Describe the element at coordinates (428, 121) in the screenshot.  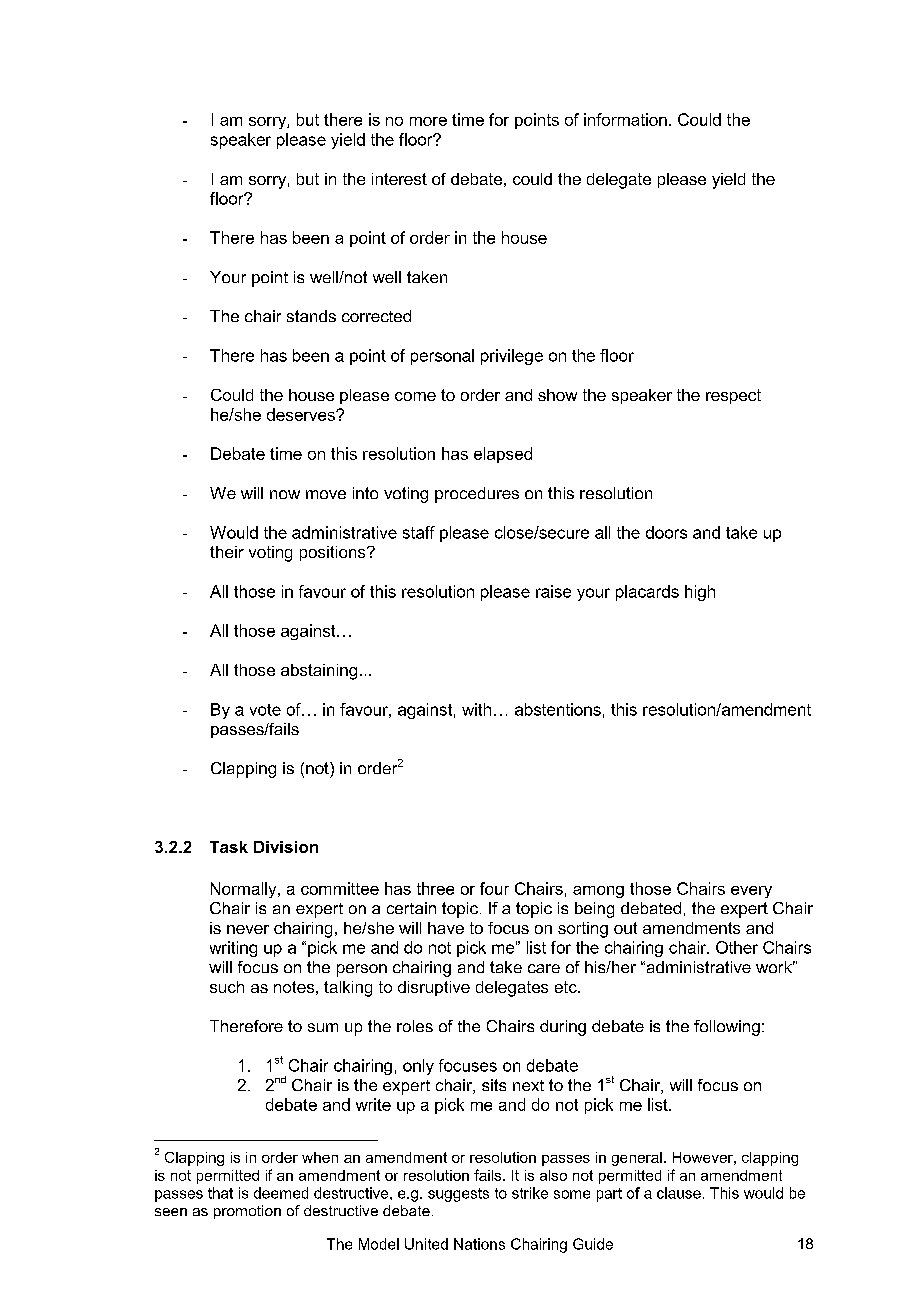
I see `more` at that location.
